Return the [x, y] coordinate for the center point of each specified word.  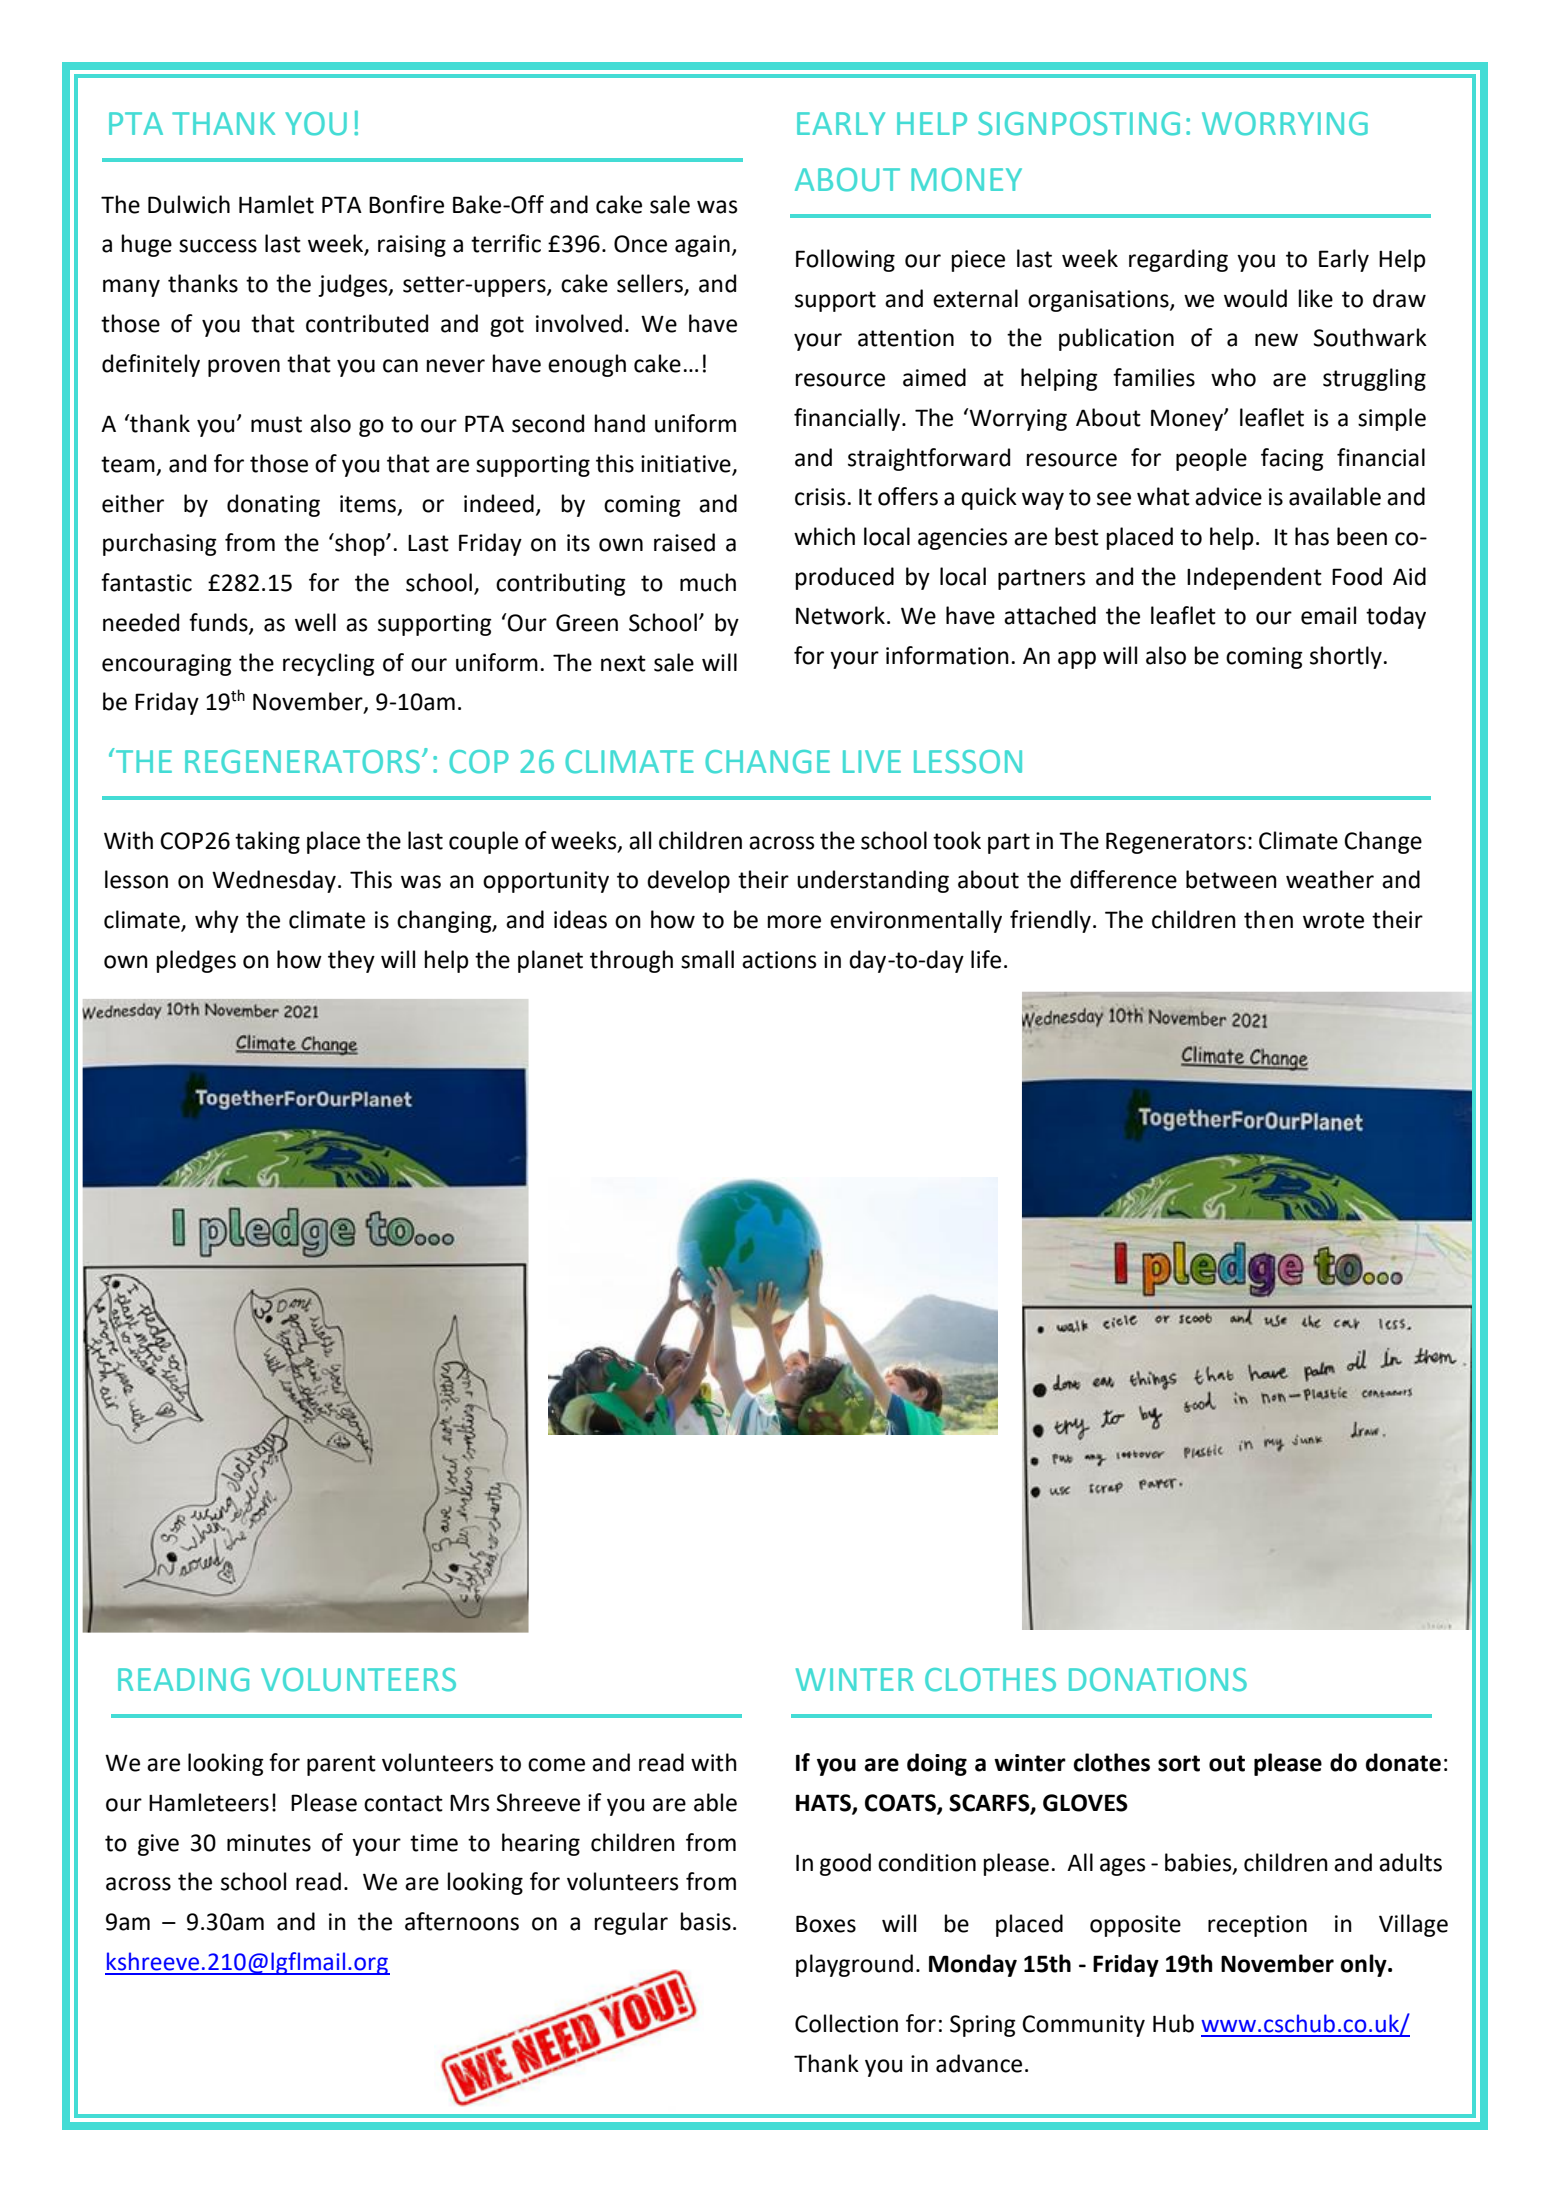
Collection [846, 2023]
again [702, 246]
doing [937, 1764]
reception [1257, 1926]
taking [267, 842]
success [218, 246]
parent [341, 1765]
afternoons [462, 1921]
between [1231, 879]
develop [688, 881]
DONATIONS [1158, 1680]
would [1255, 298]
